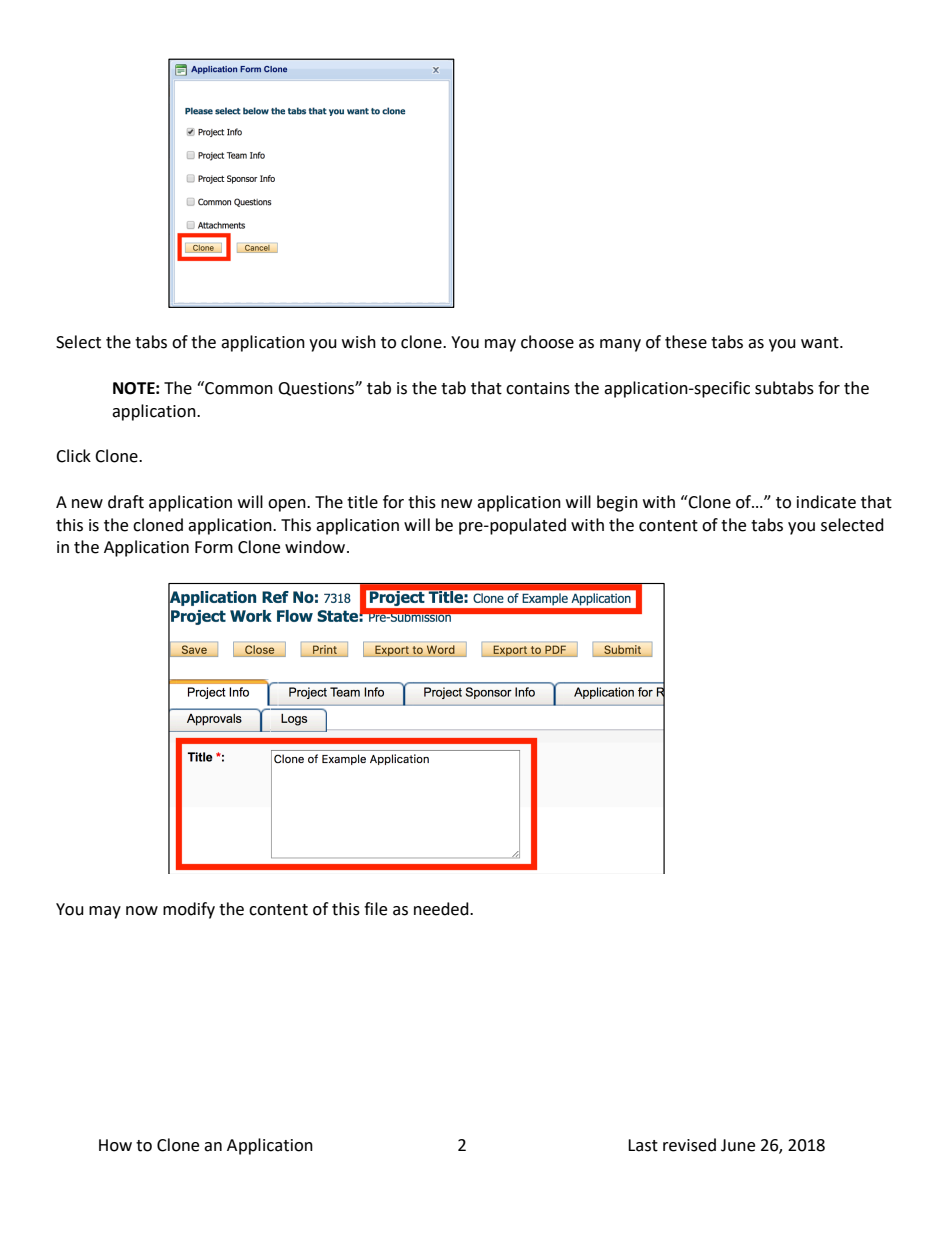  What do you see at coordinates (686, 342) in the page?
I see `these` at bounding box center [686, 342].
